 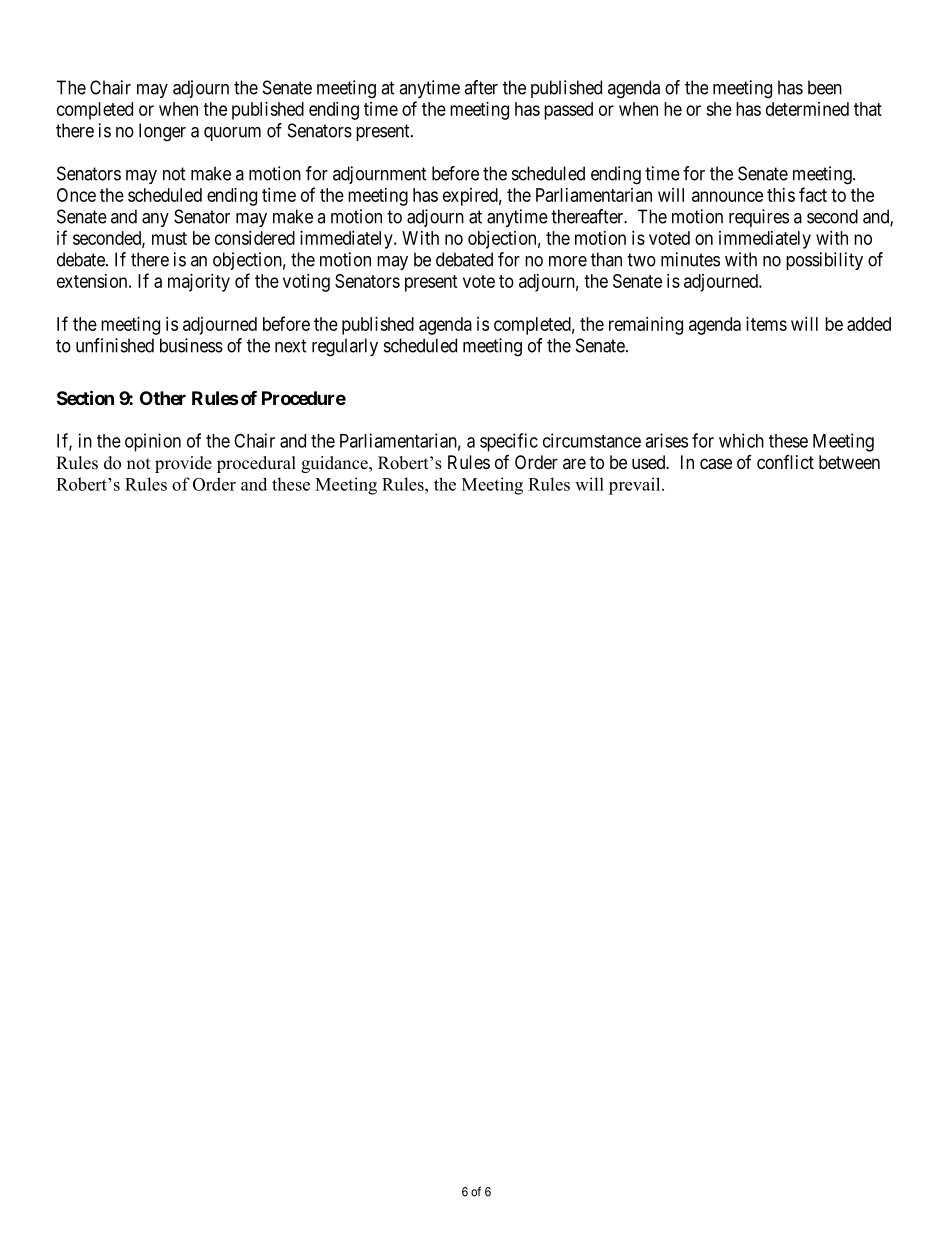 What do you see at coordinates (766, 324) in the image?
I see `items` at bounding box center [766, 324].
